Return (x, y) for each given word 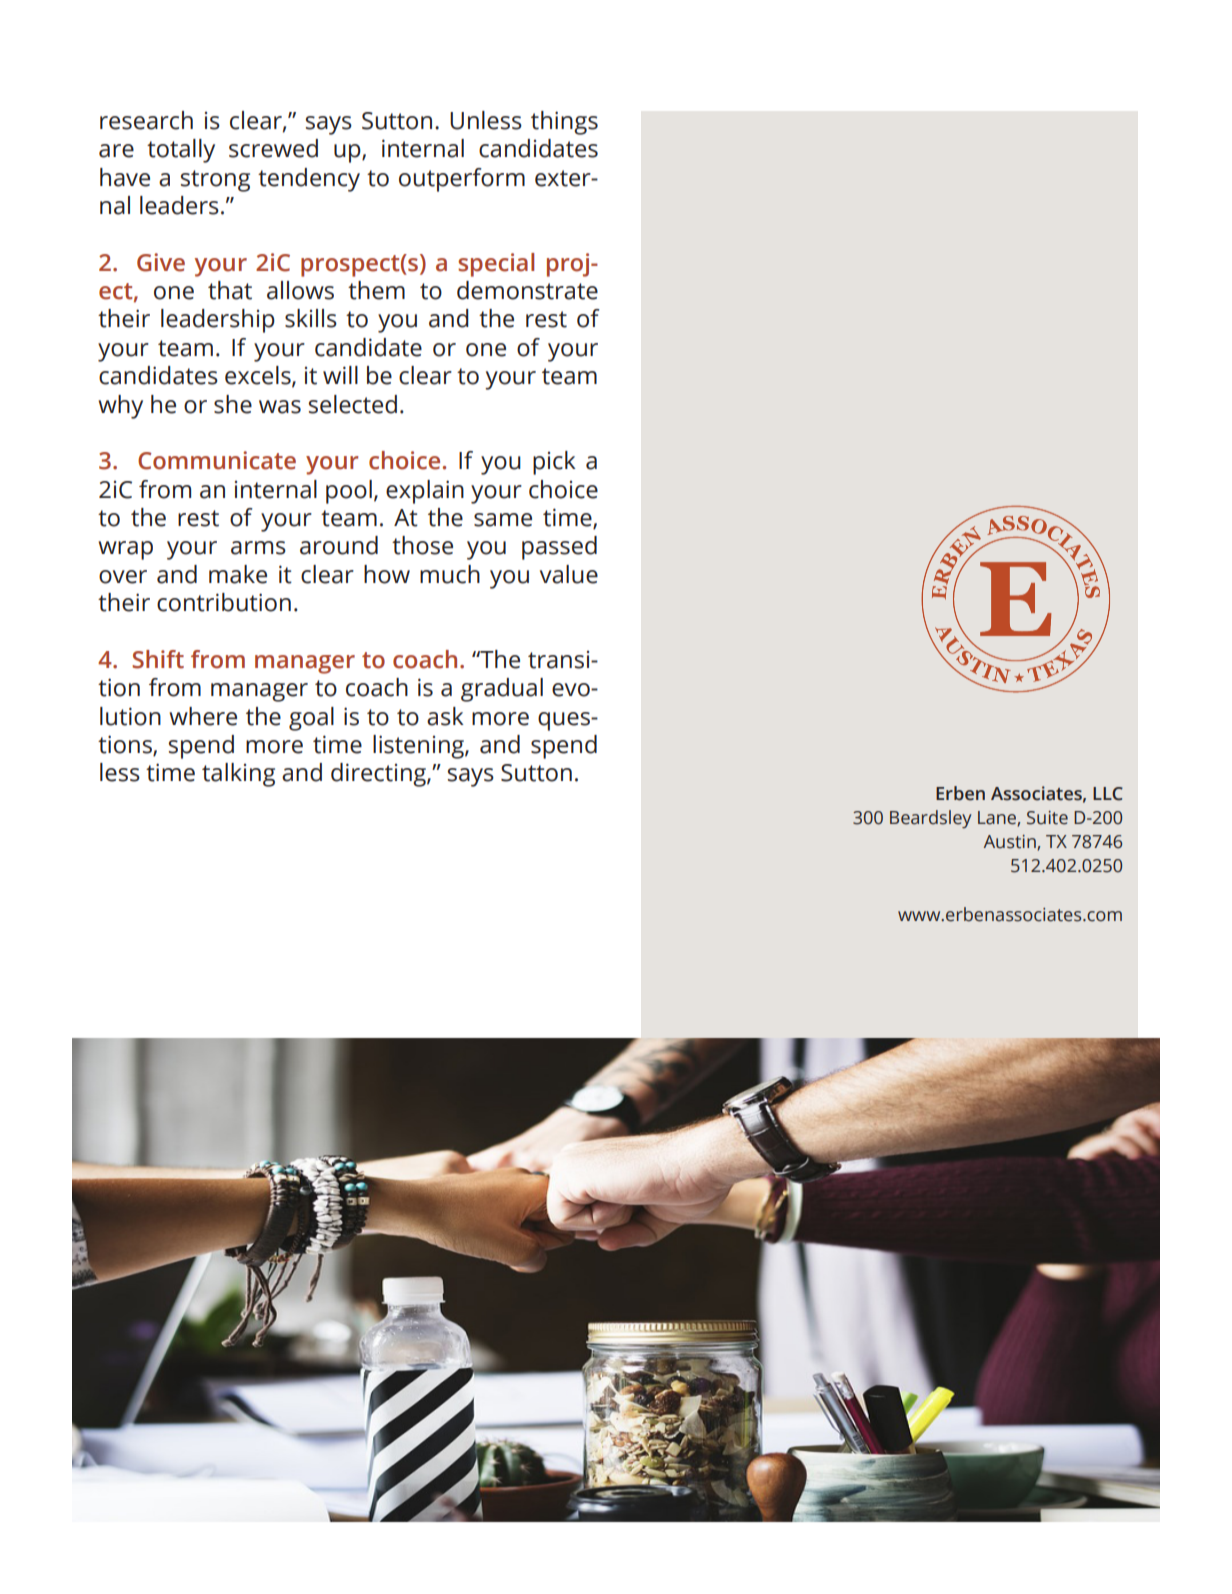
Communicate (217, 460)
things (564, 123)
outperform (462, 180)
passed (559, 548)
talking (238, 775)
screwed (273, 148)
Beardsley (930, 819)
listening (419, 747)
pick (554, 463)
